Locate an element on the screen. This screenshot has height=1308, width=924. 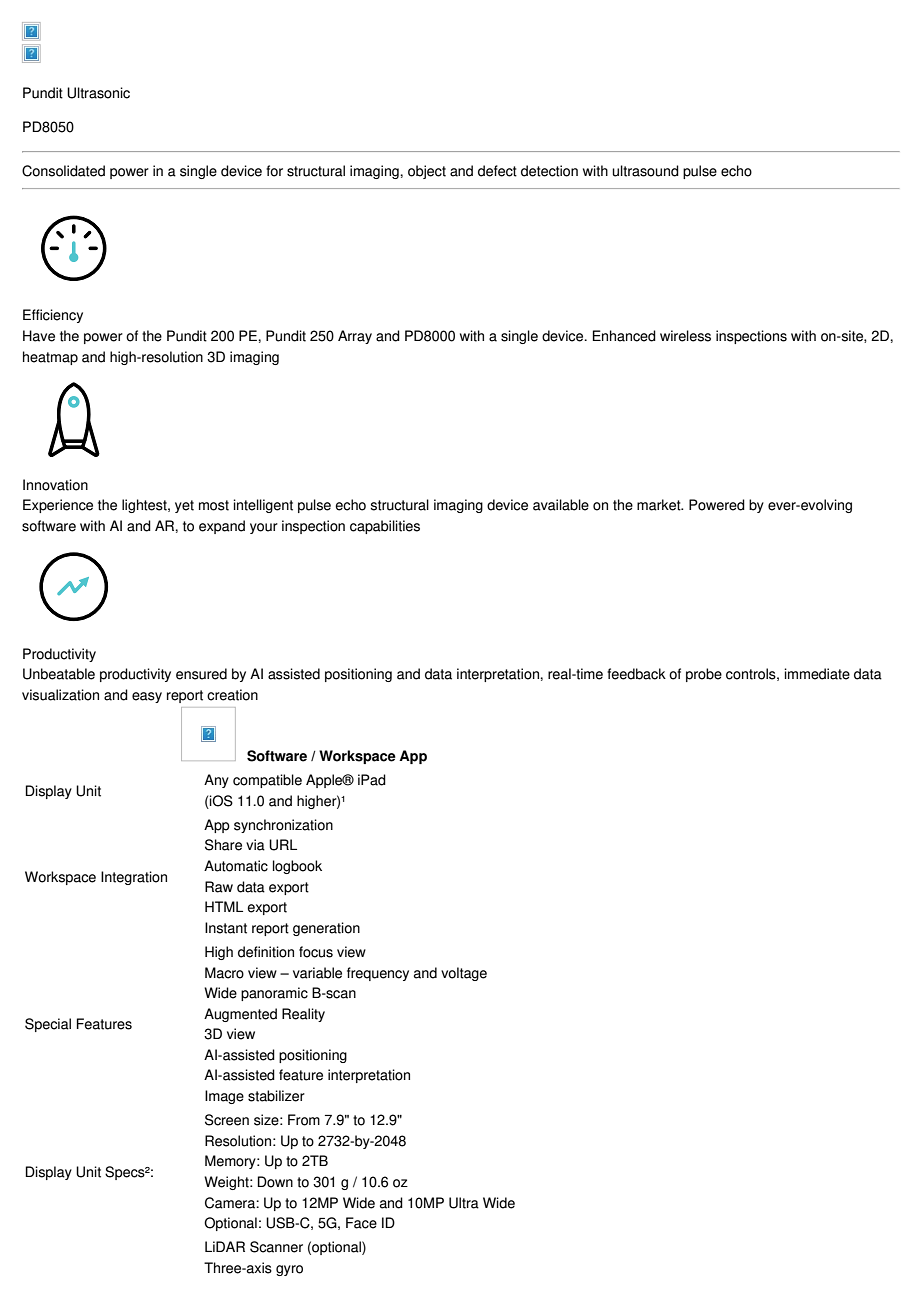
Down is located at coordinates (275, 1182).
